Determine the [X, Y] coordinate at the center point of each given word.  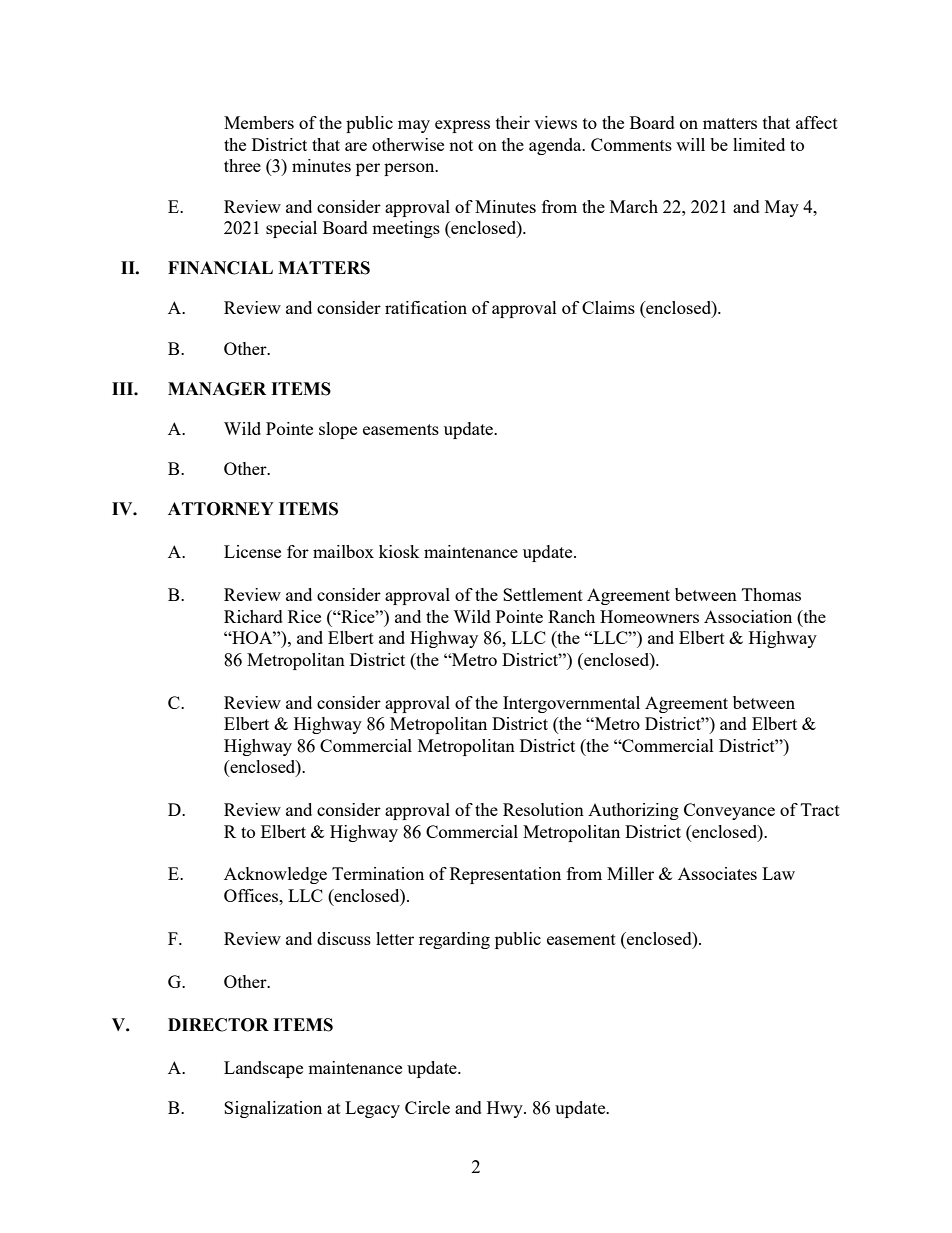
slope [338, 430]
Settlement [543, 594]
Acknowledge [275, 875]
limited [759, 144]
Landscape [263, 1069]
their [513, 122]
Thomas [771, 594]
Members [259, 122]
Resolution [543, 809]
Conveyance [729, 811]
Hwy [506, 1109]
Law [778, 873]
